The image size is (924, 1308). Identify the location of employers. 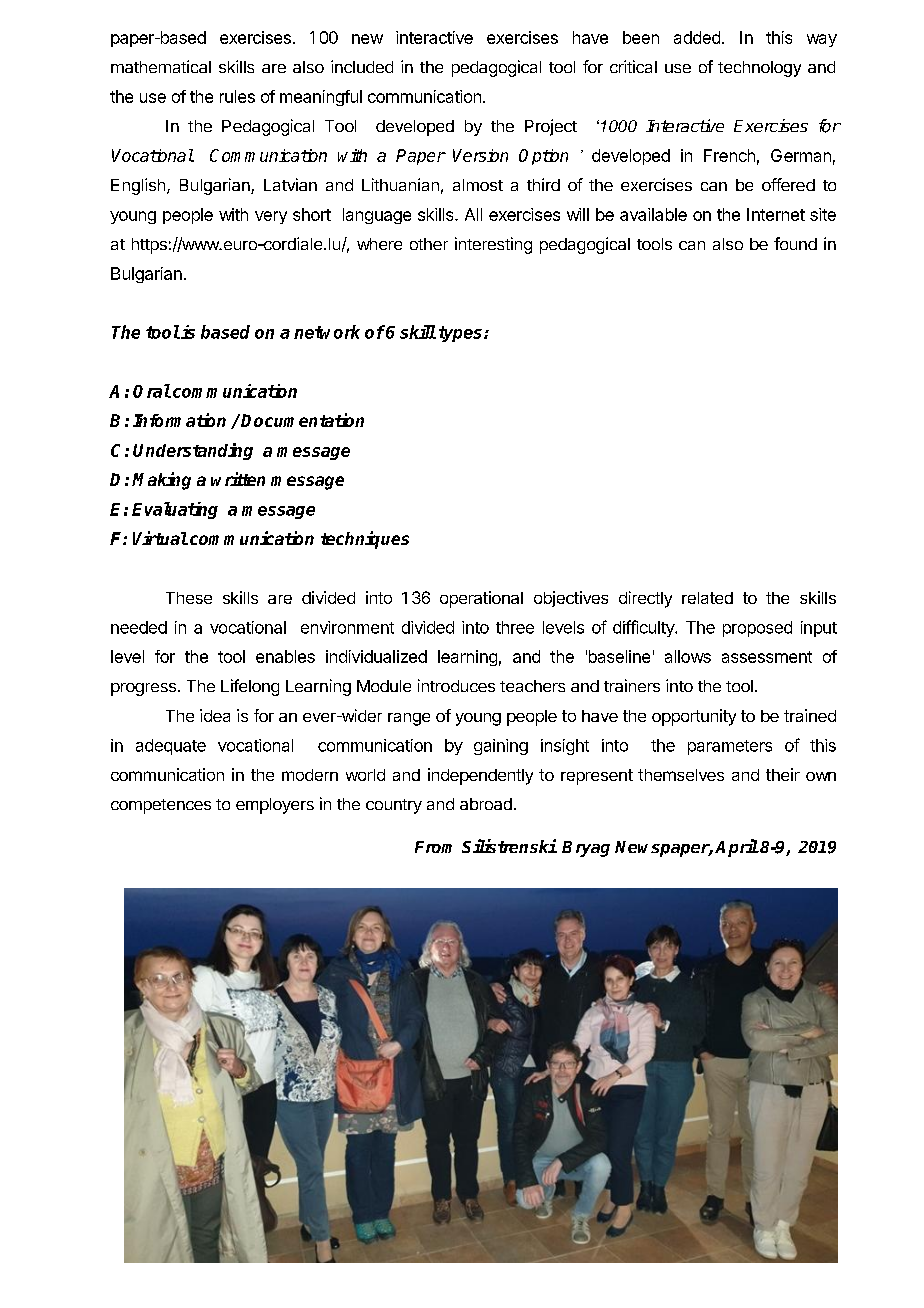
(275, 806).
